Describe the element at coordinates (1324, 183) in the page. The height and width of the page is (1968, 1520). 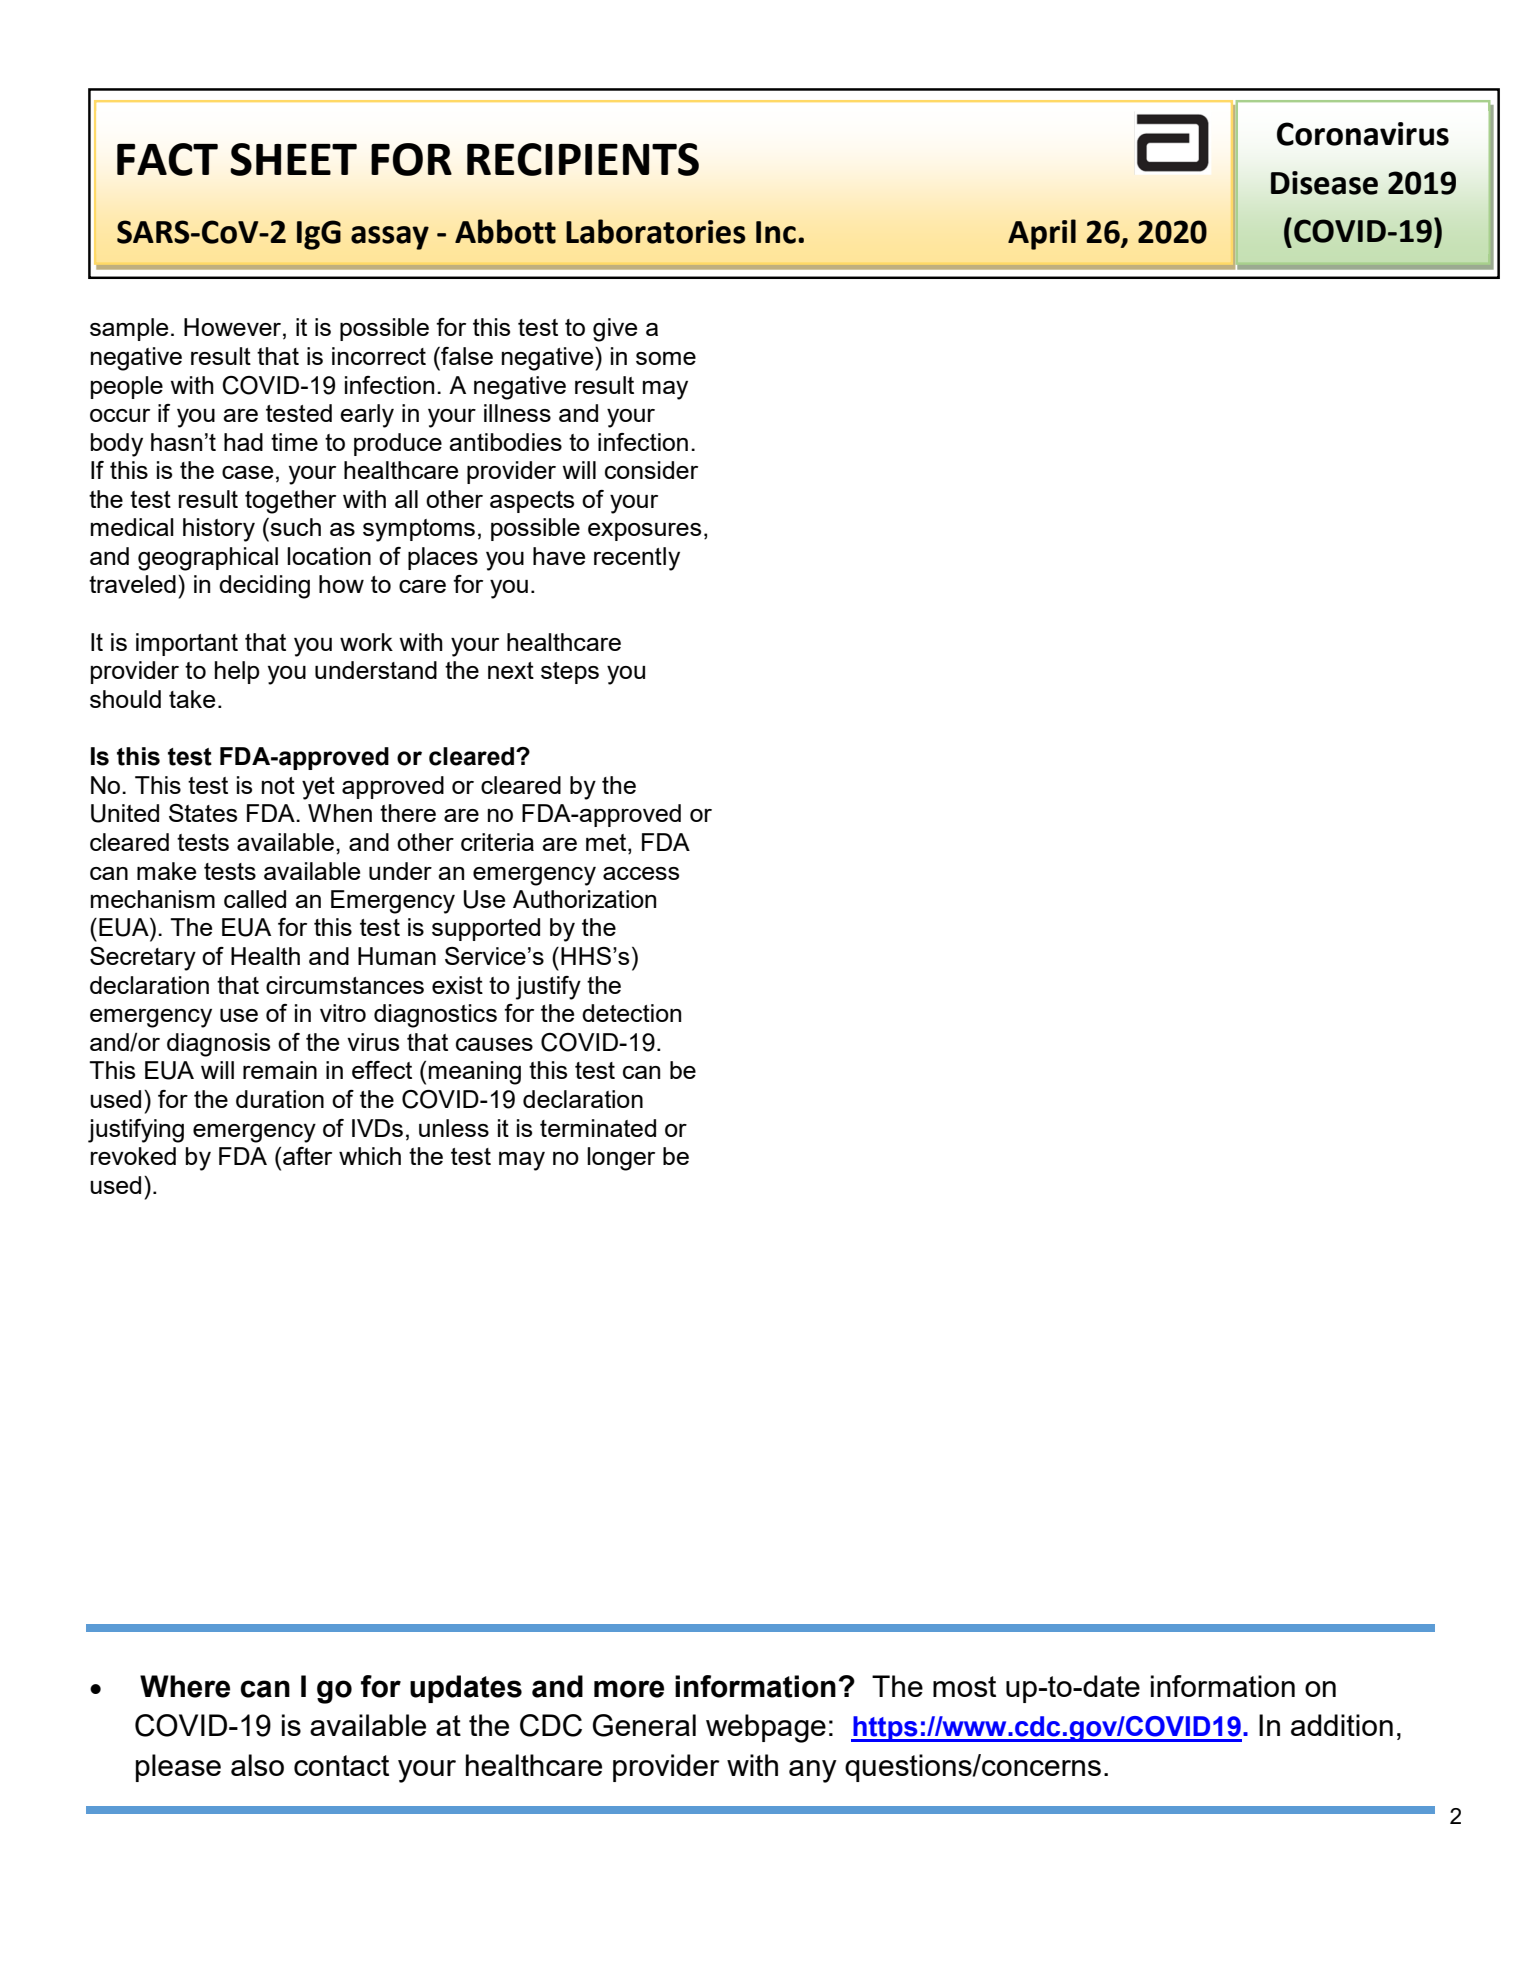
I see `Disease` at that location.
